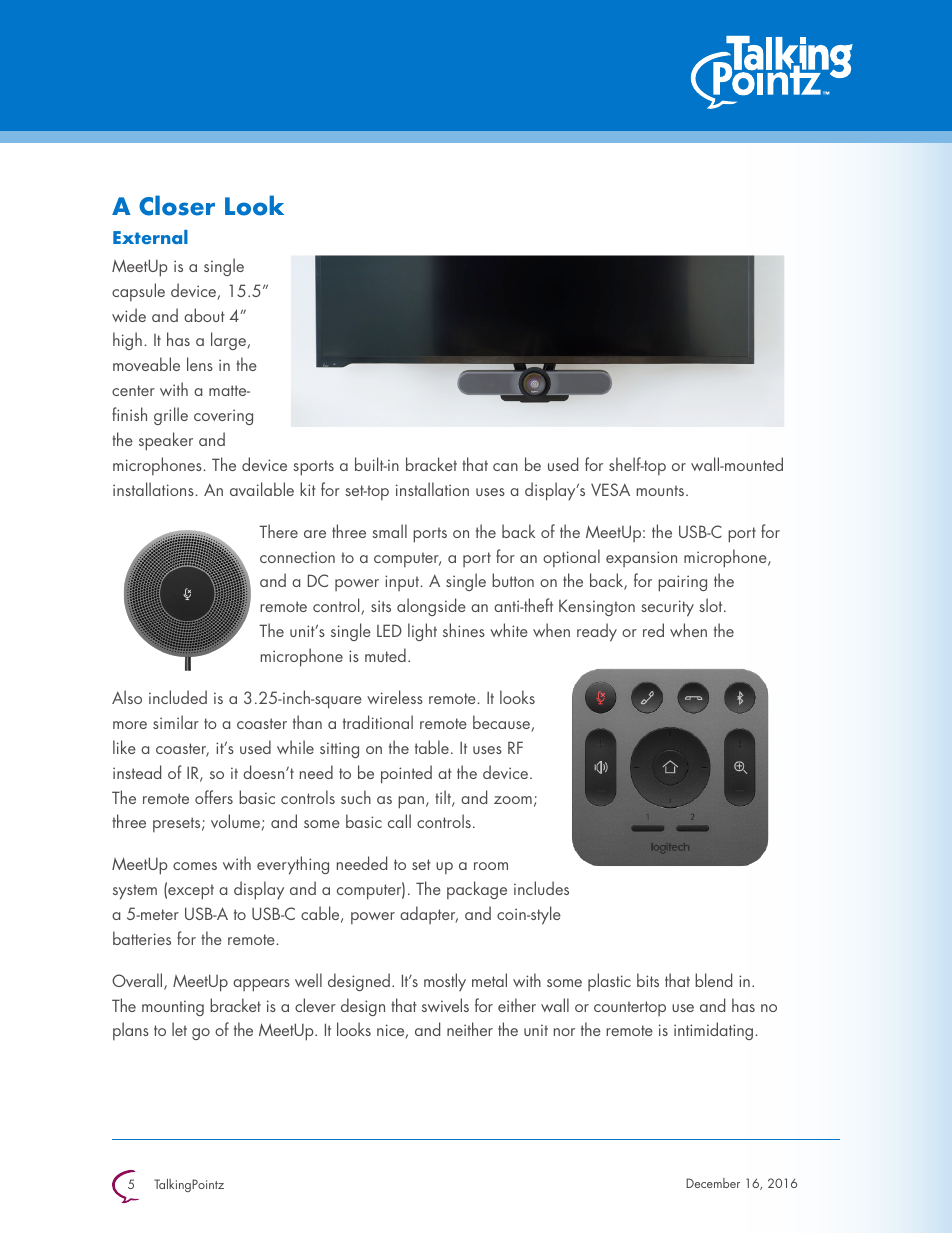 The width and height of the document is (952, 1233). Describe the element at coordinates (177, 205) in the document. I see `Closer` at that location.
